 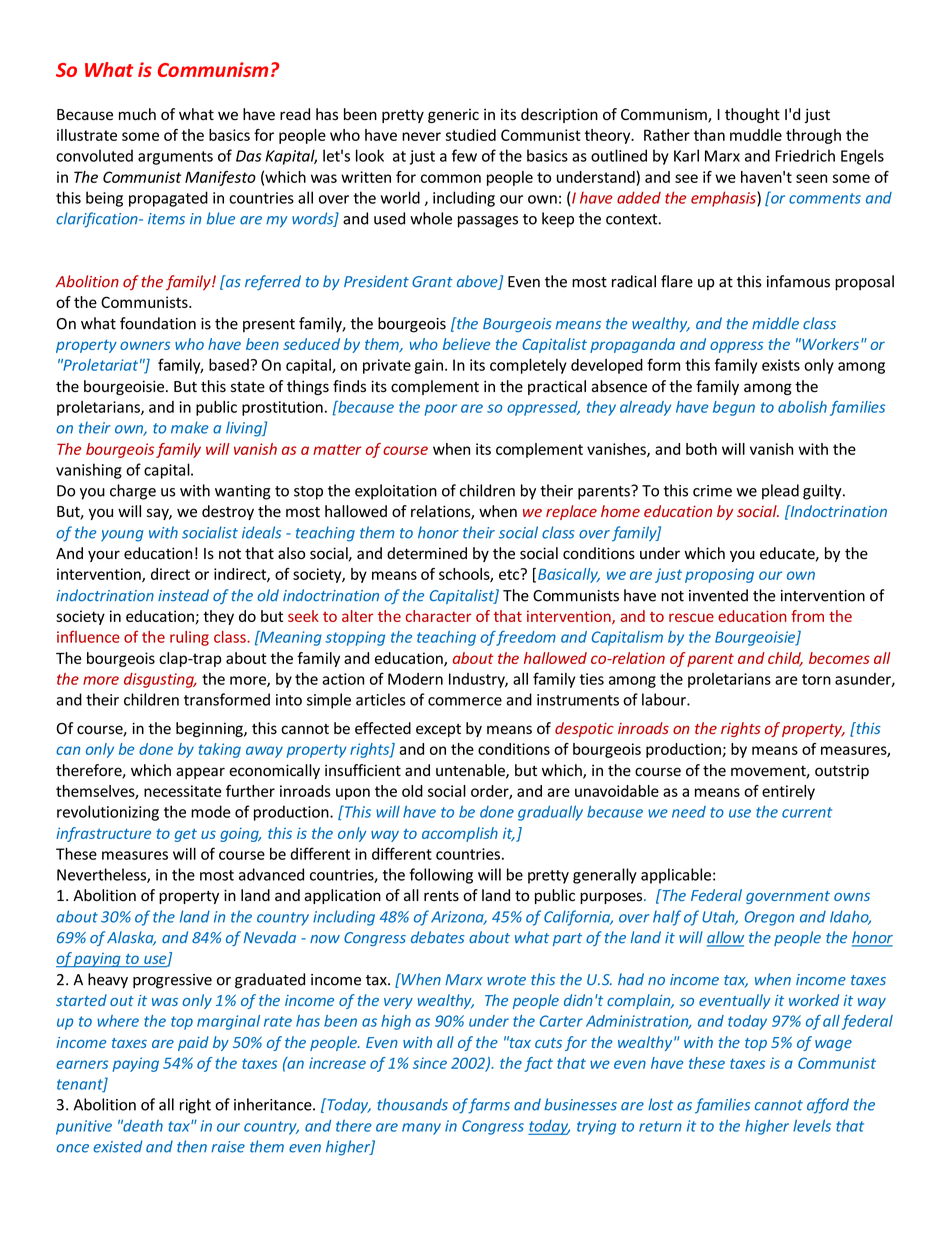 I want to click on from, so click(x=807, y=616).
